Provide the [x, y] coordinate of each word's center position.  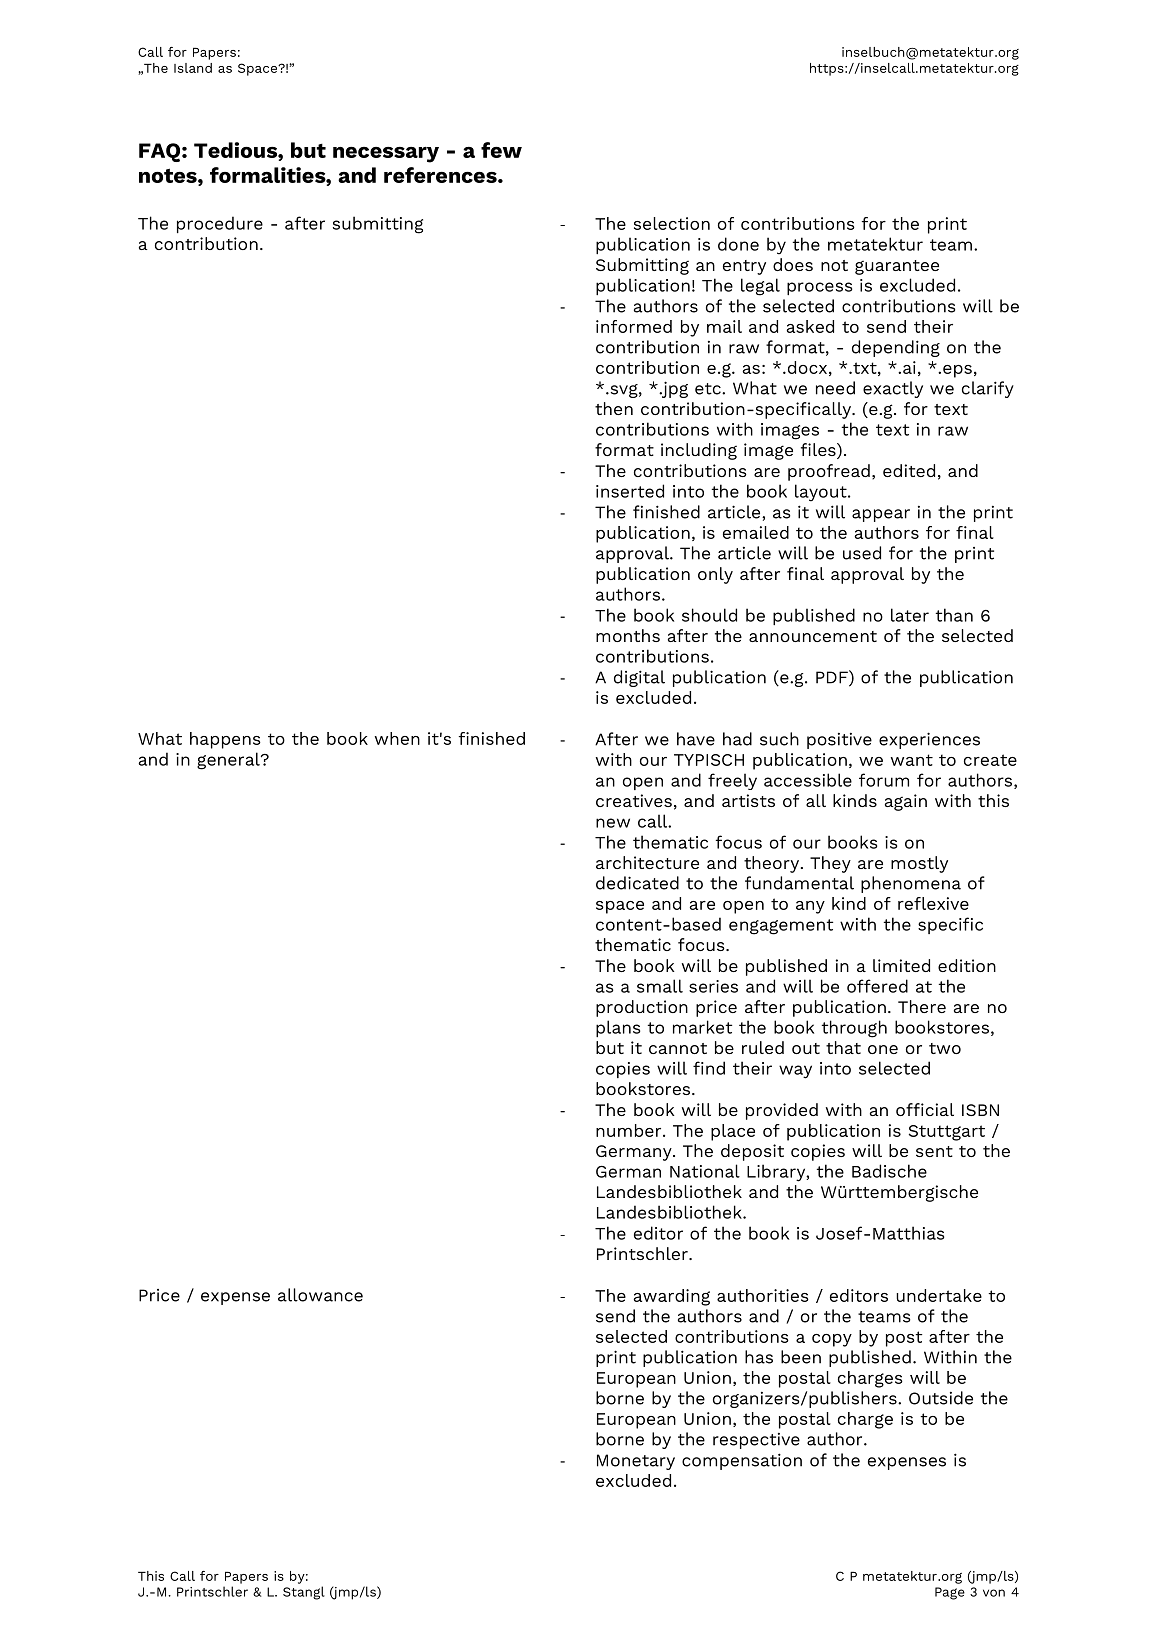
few [501, 150]
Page [950, 1593]
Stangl [304, 1593]
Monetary [636, 1462]
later [910, 615]
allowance [320, 1295]
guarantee [897, 267]
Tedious [236, 150]
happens [225, 740]
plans [618, 1028]
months [628, 635]
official [925, 1109]
